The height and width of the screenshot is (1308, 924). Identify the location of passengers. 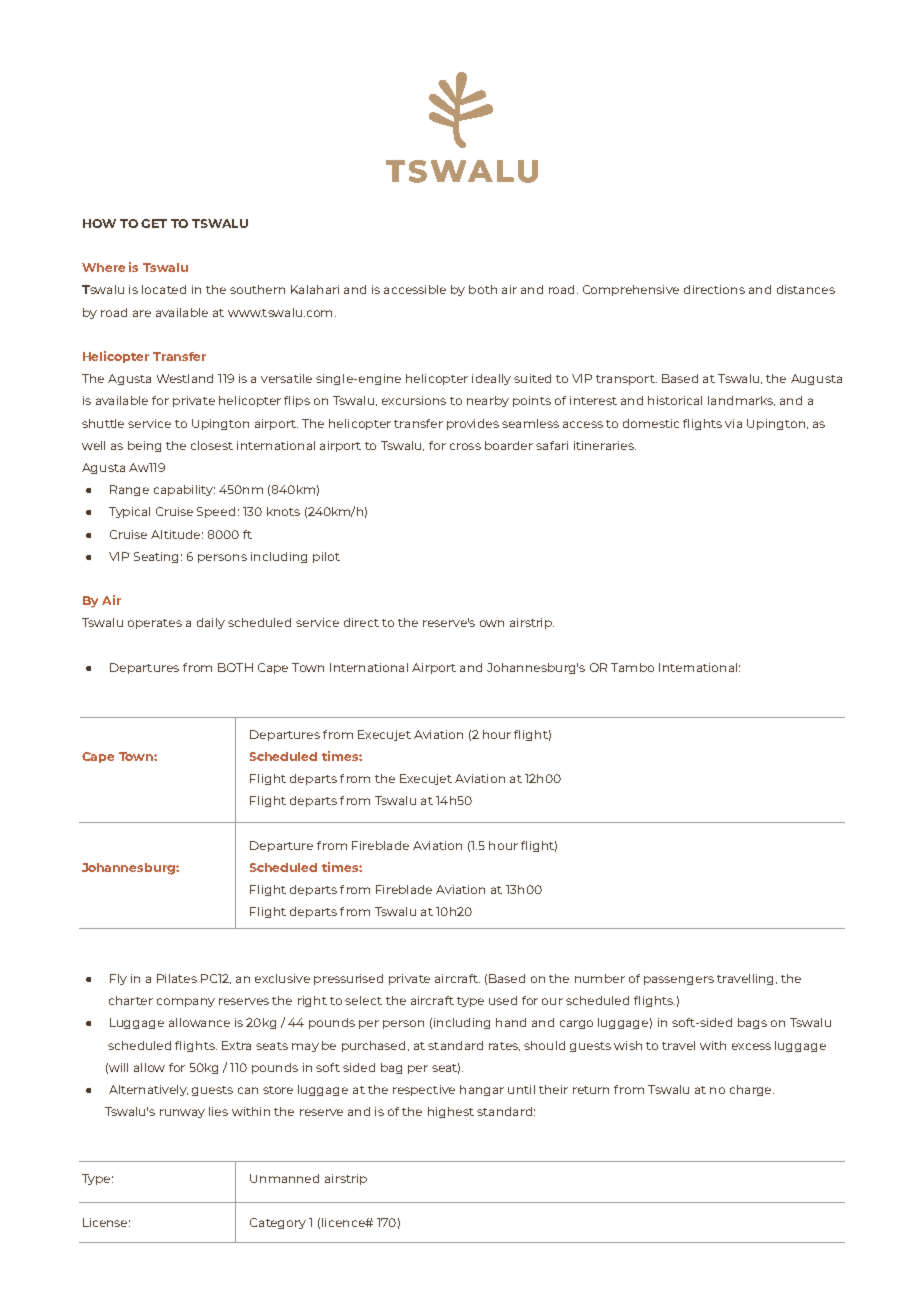
(679, 980).
